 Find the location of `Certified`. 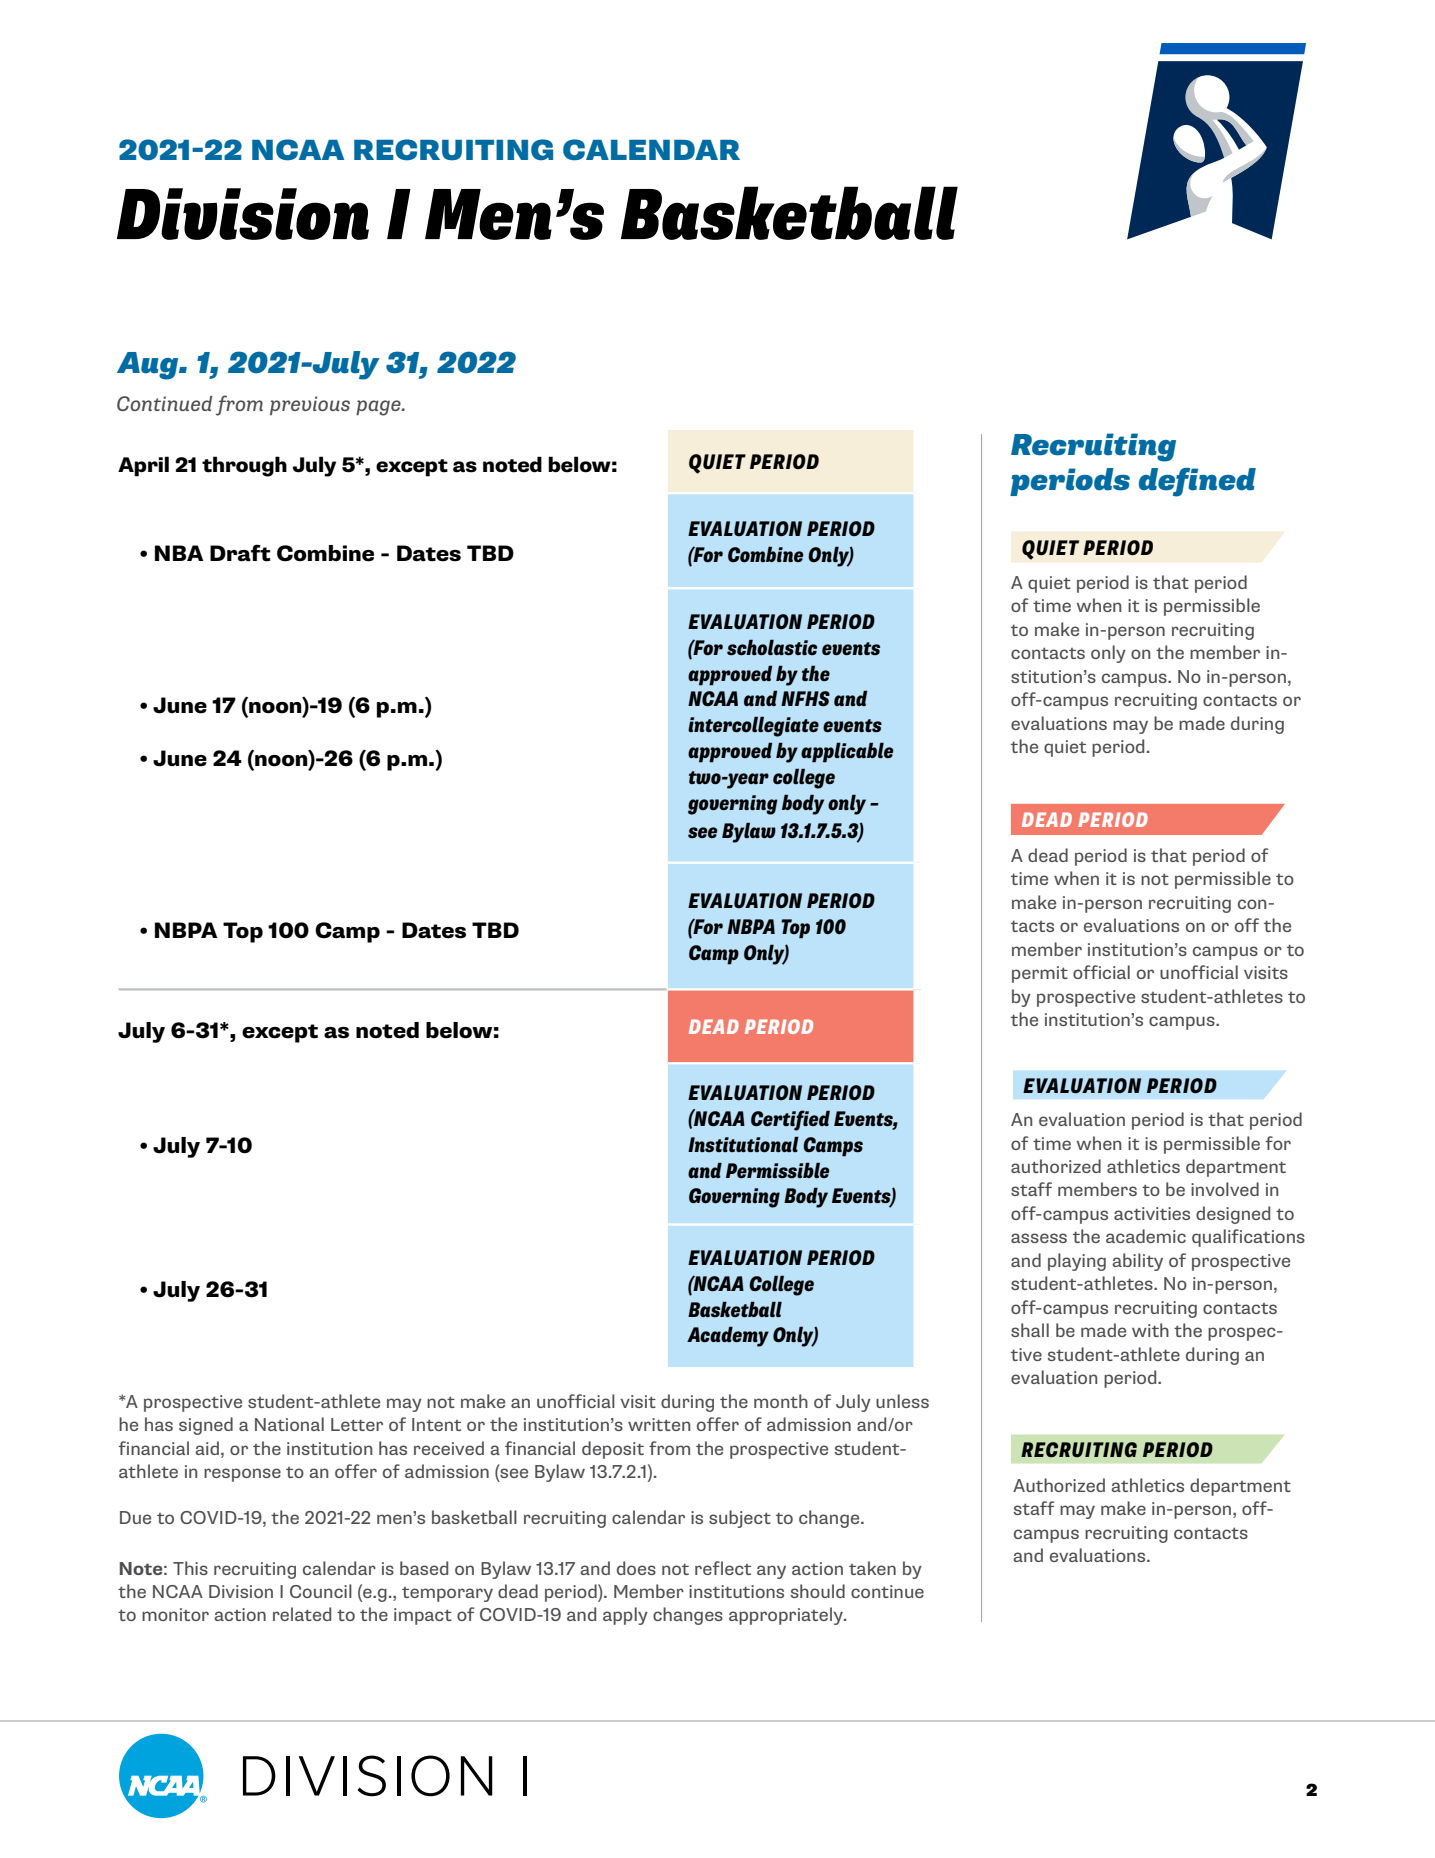

Certified is located at coordinates (790, 1120).
